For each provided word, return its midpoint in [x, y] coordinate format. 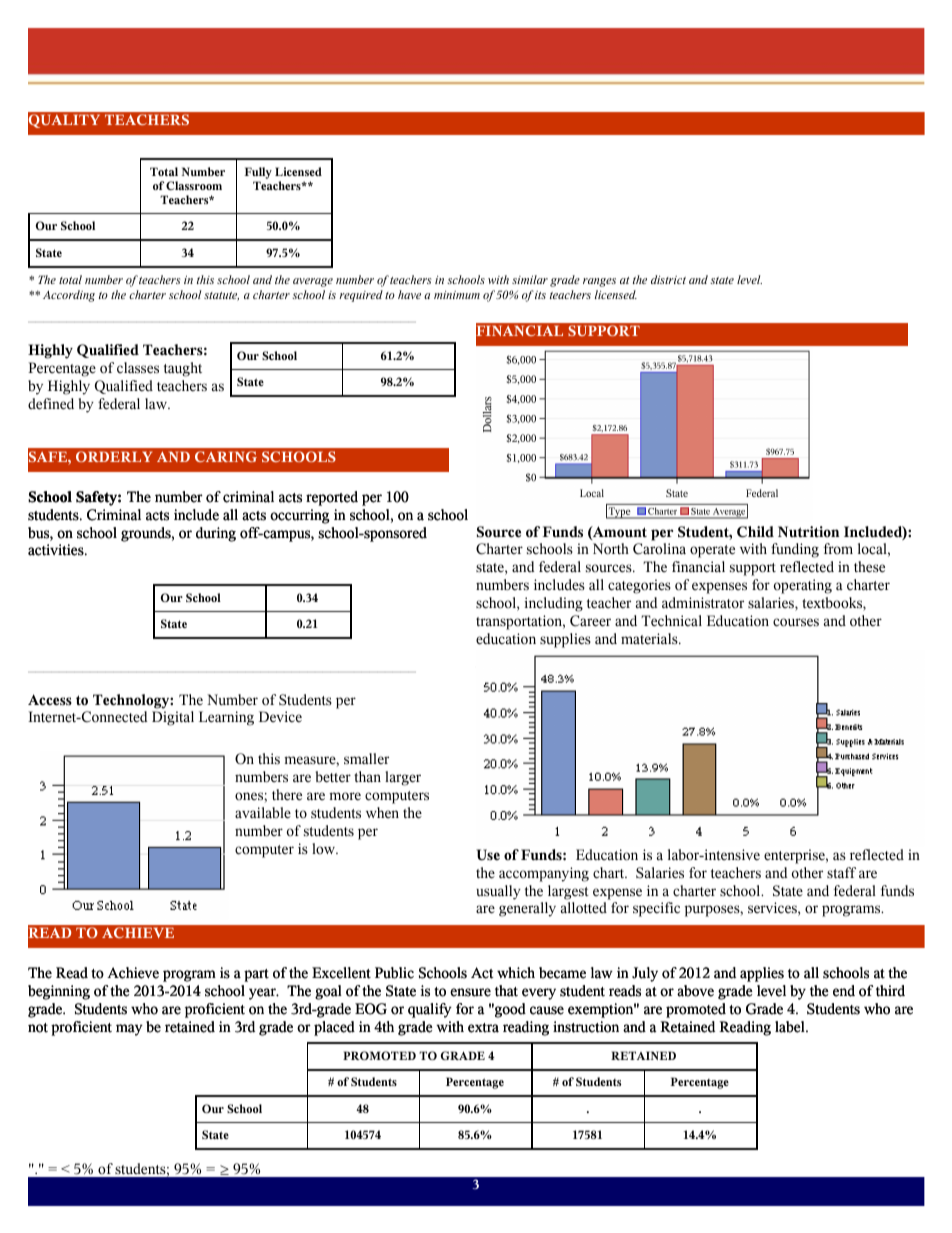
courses [796, 622]
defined [51, 404]
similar [530, 279]
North [611, 549]
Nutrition [808, 532]
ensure [470, 992]
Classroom [194, 185]
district [668, 279]
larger [403, 778]
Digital [173, 718]
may [129, 1030]
